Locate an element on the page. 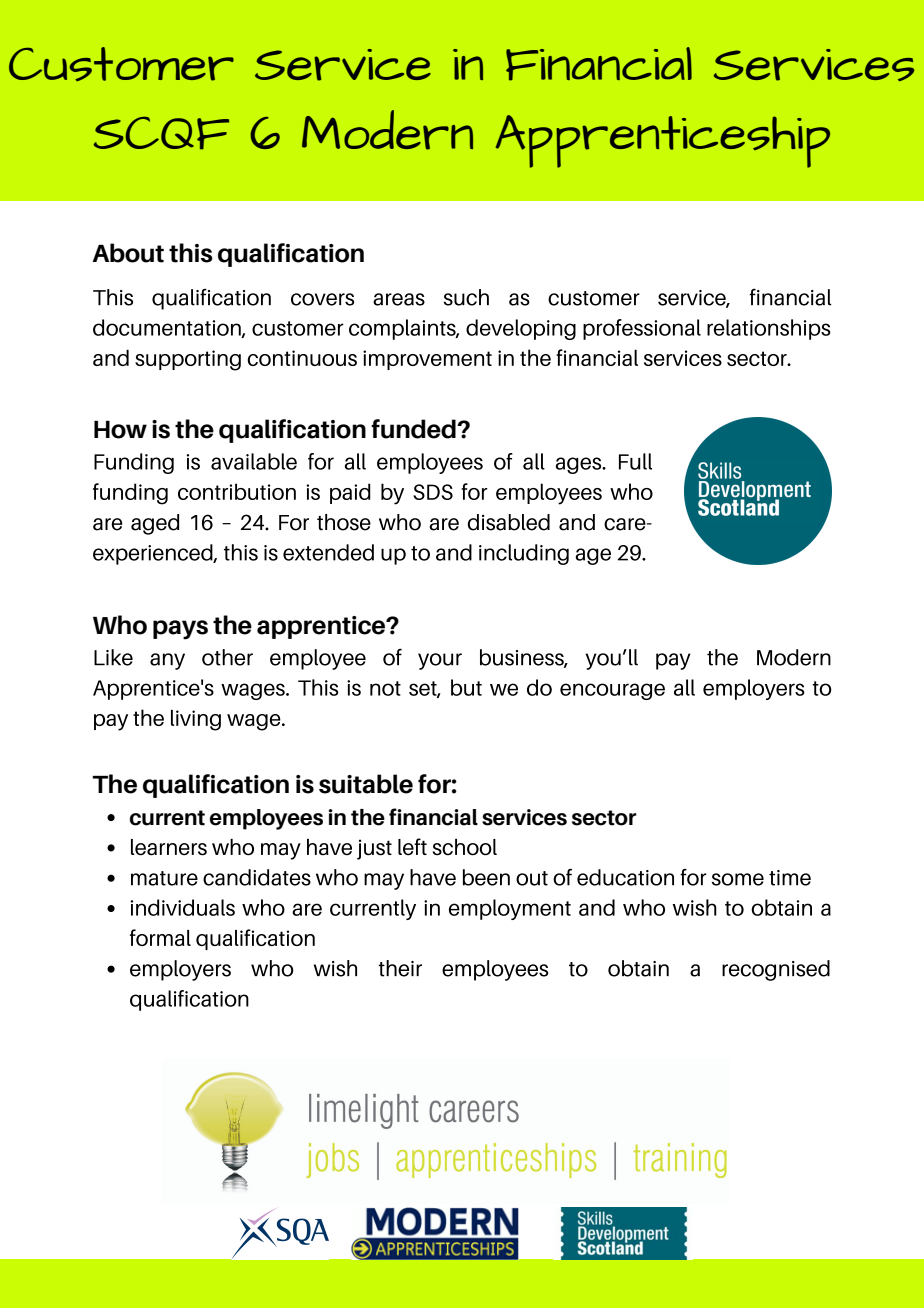 This image has width=924, height=1308. formal is located at coordinates (160, 937).
